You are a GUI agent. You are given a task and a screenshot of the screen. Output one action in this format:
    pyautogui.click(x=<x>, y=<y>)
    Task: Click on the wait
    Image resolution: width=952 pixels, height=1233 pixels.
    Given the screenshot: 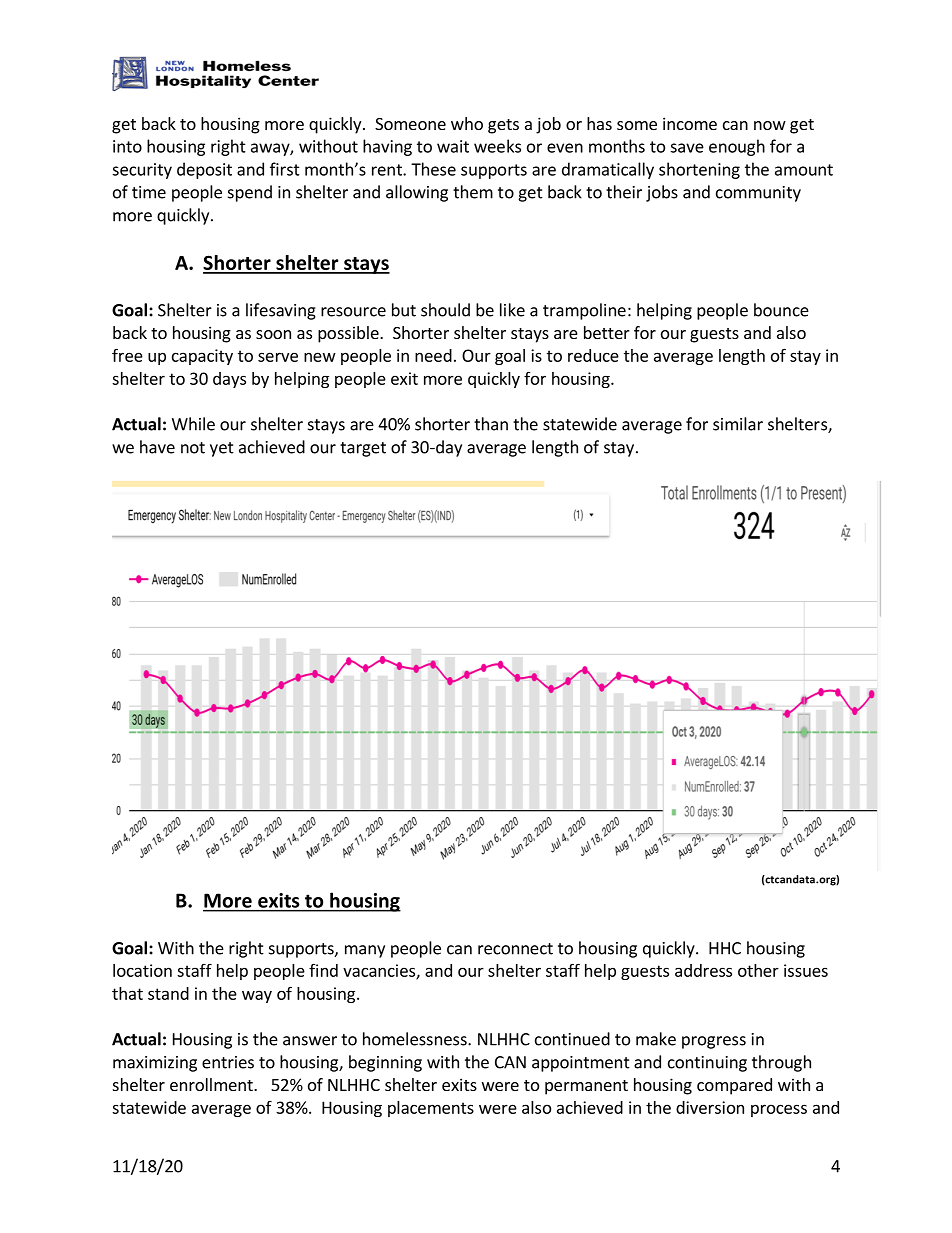 What is the action you would take?
    pyautogui.click(x=453, y=146)
